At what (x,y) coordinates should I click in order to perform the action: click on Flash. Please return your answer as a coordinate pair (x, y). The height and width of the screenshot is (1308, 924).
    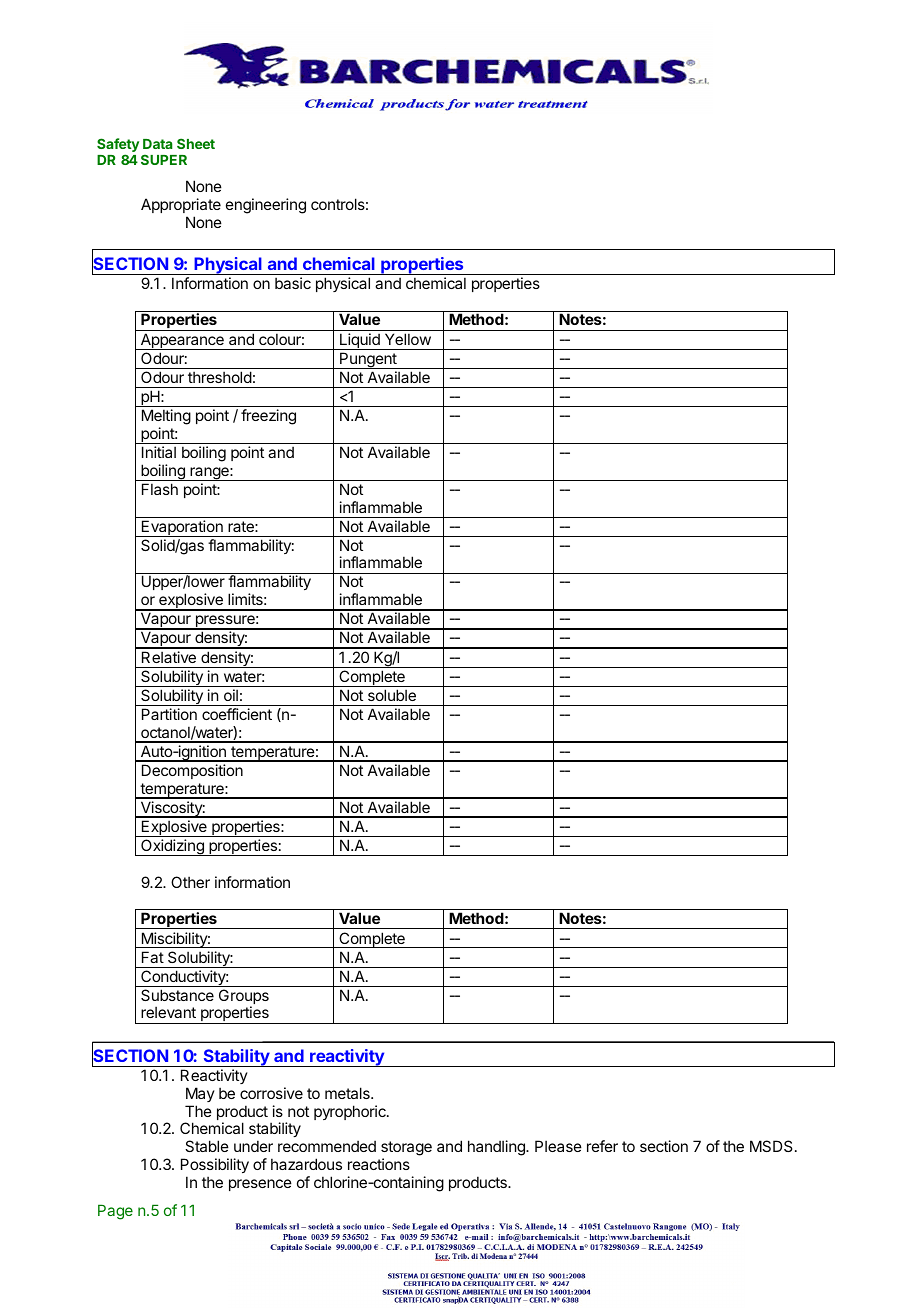
    Looking at the image, I should click on (160, 489).
